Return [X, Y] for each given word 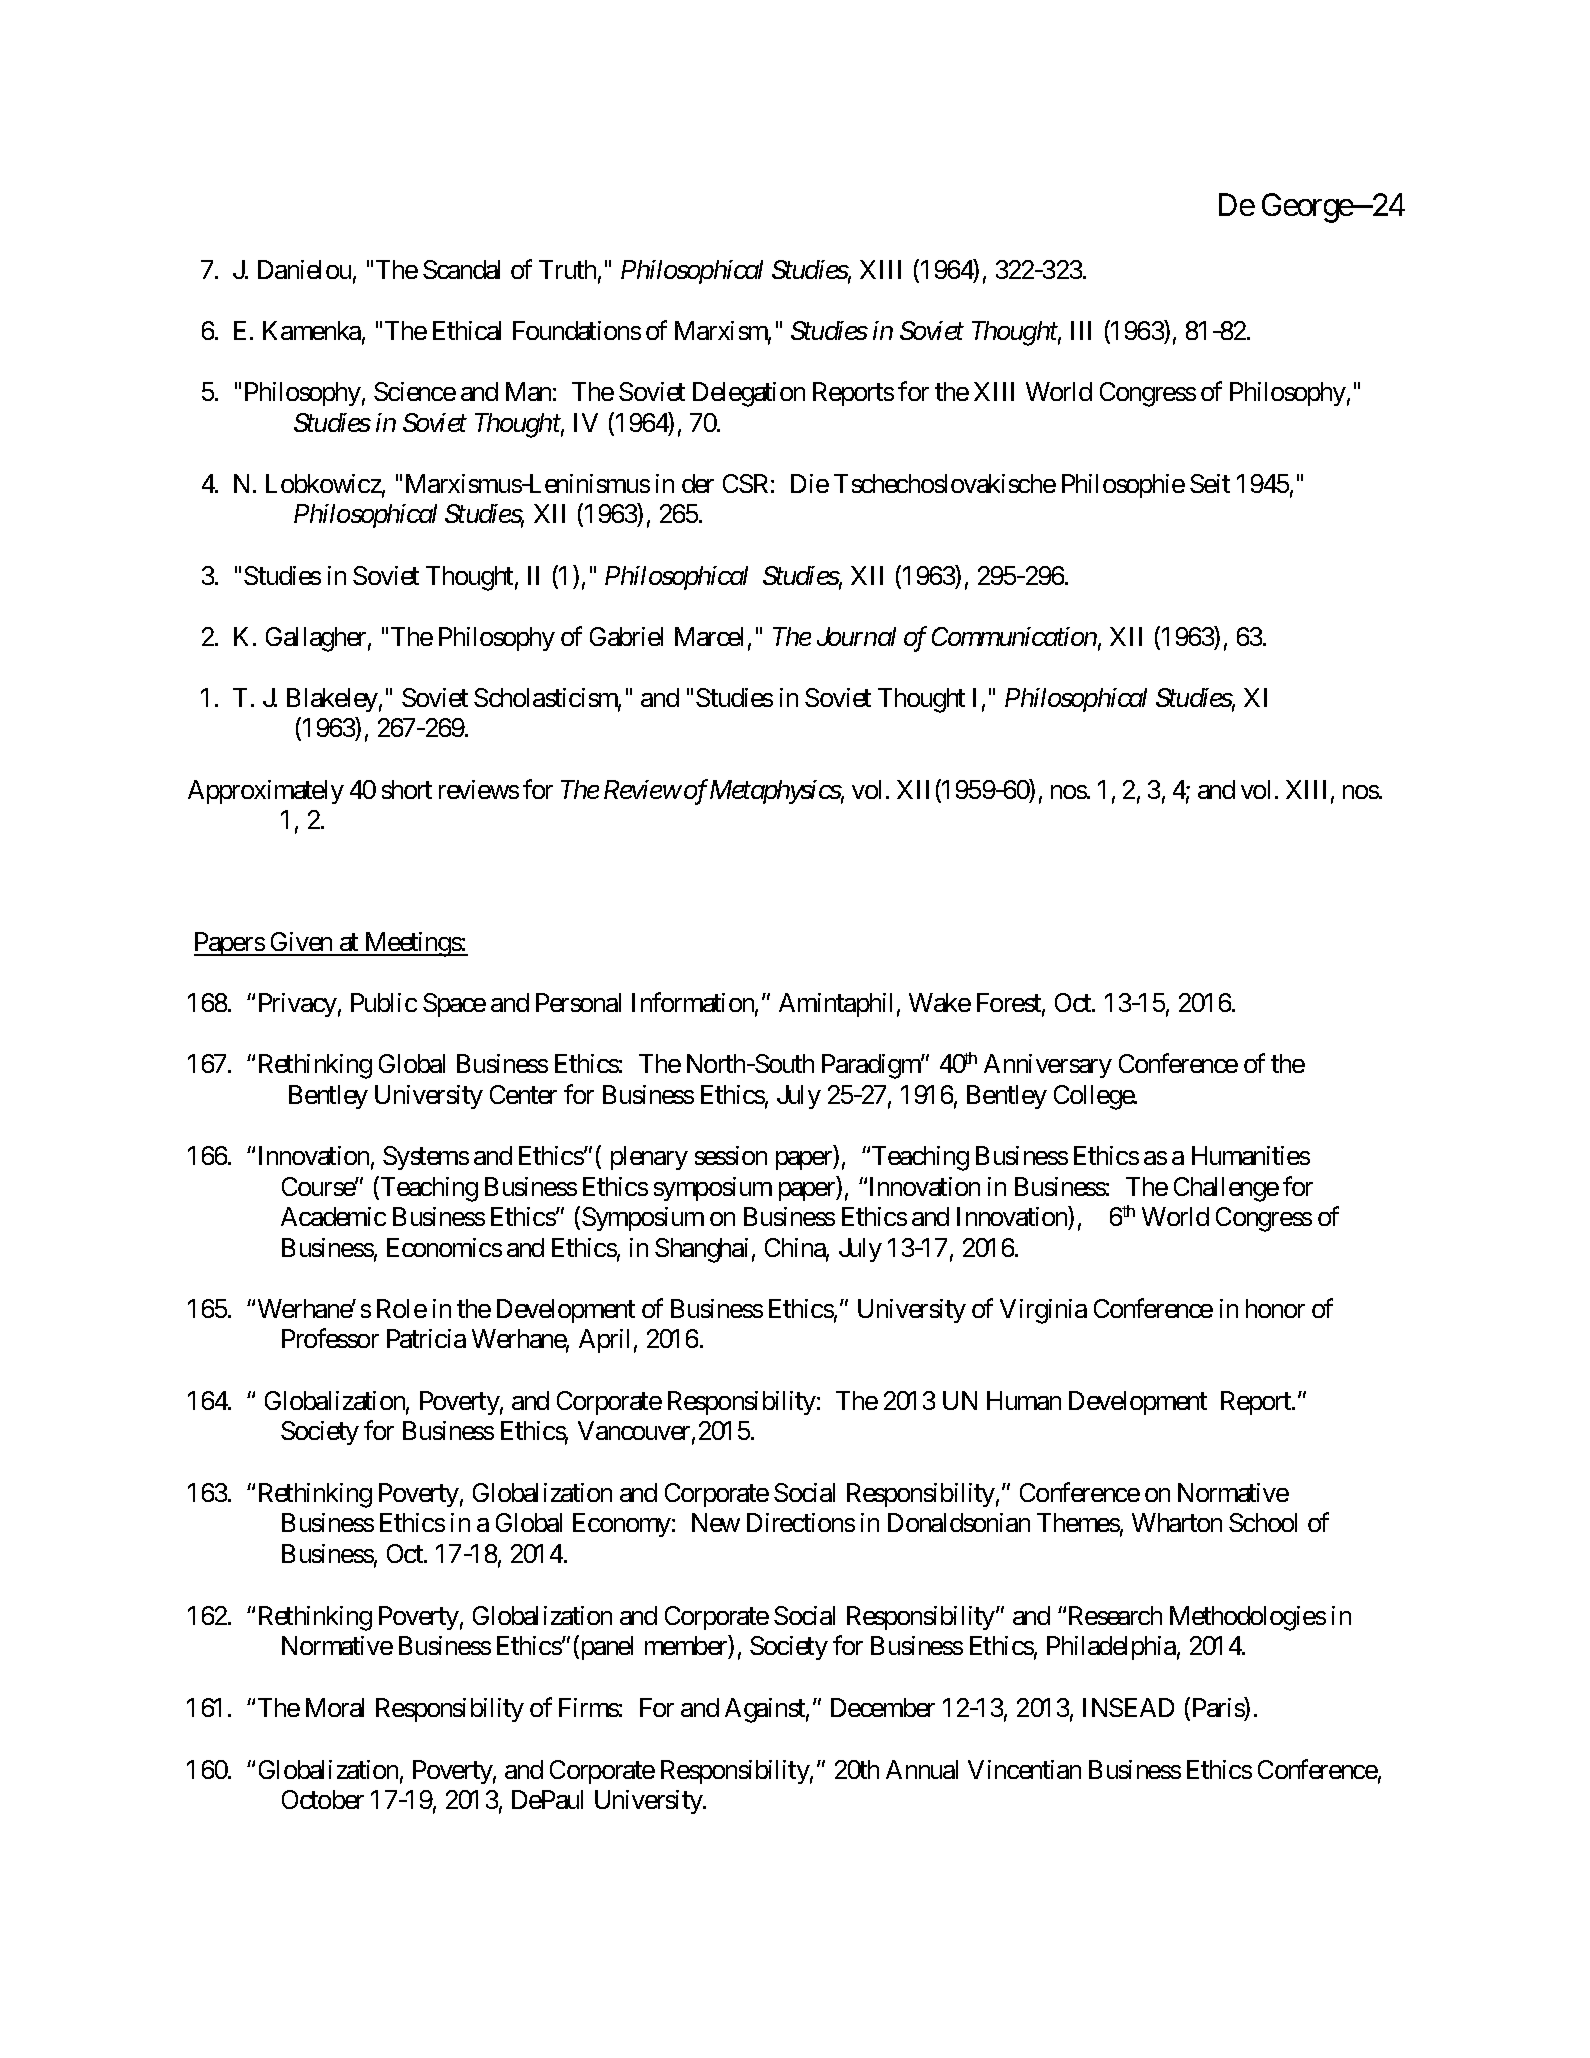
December [883, 1707]
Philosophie [1123, 486]
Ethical [467, 330]
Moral [335, 1707]
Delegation [749, 394]
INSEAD [1128, 1707]
